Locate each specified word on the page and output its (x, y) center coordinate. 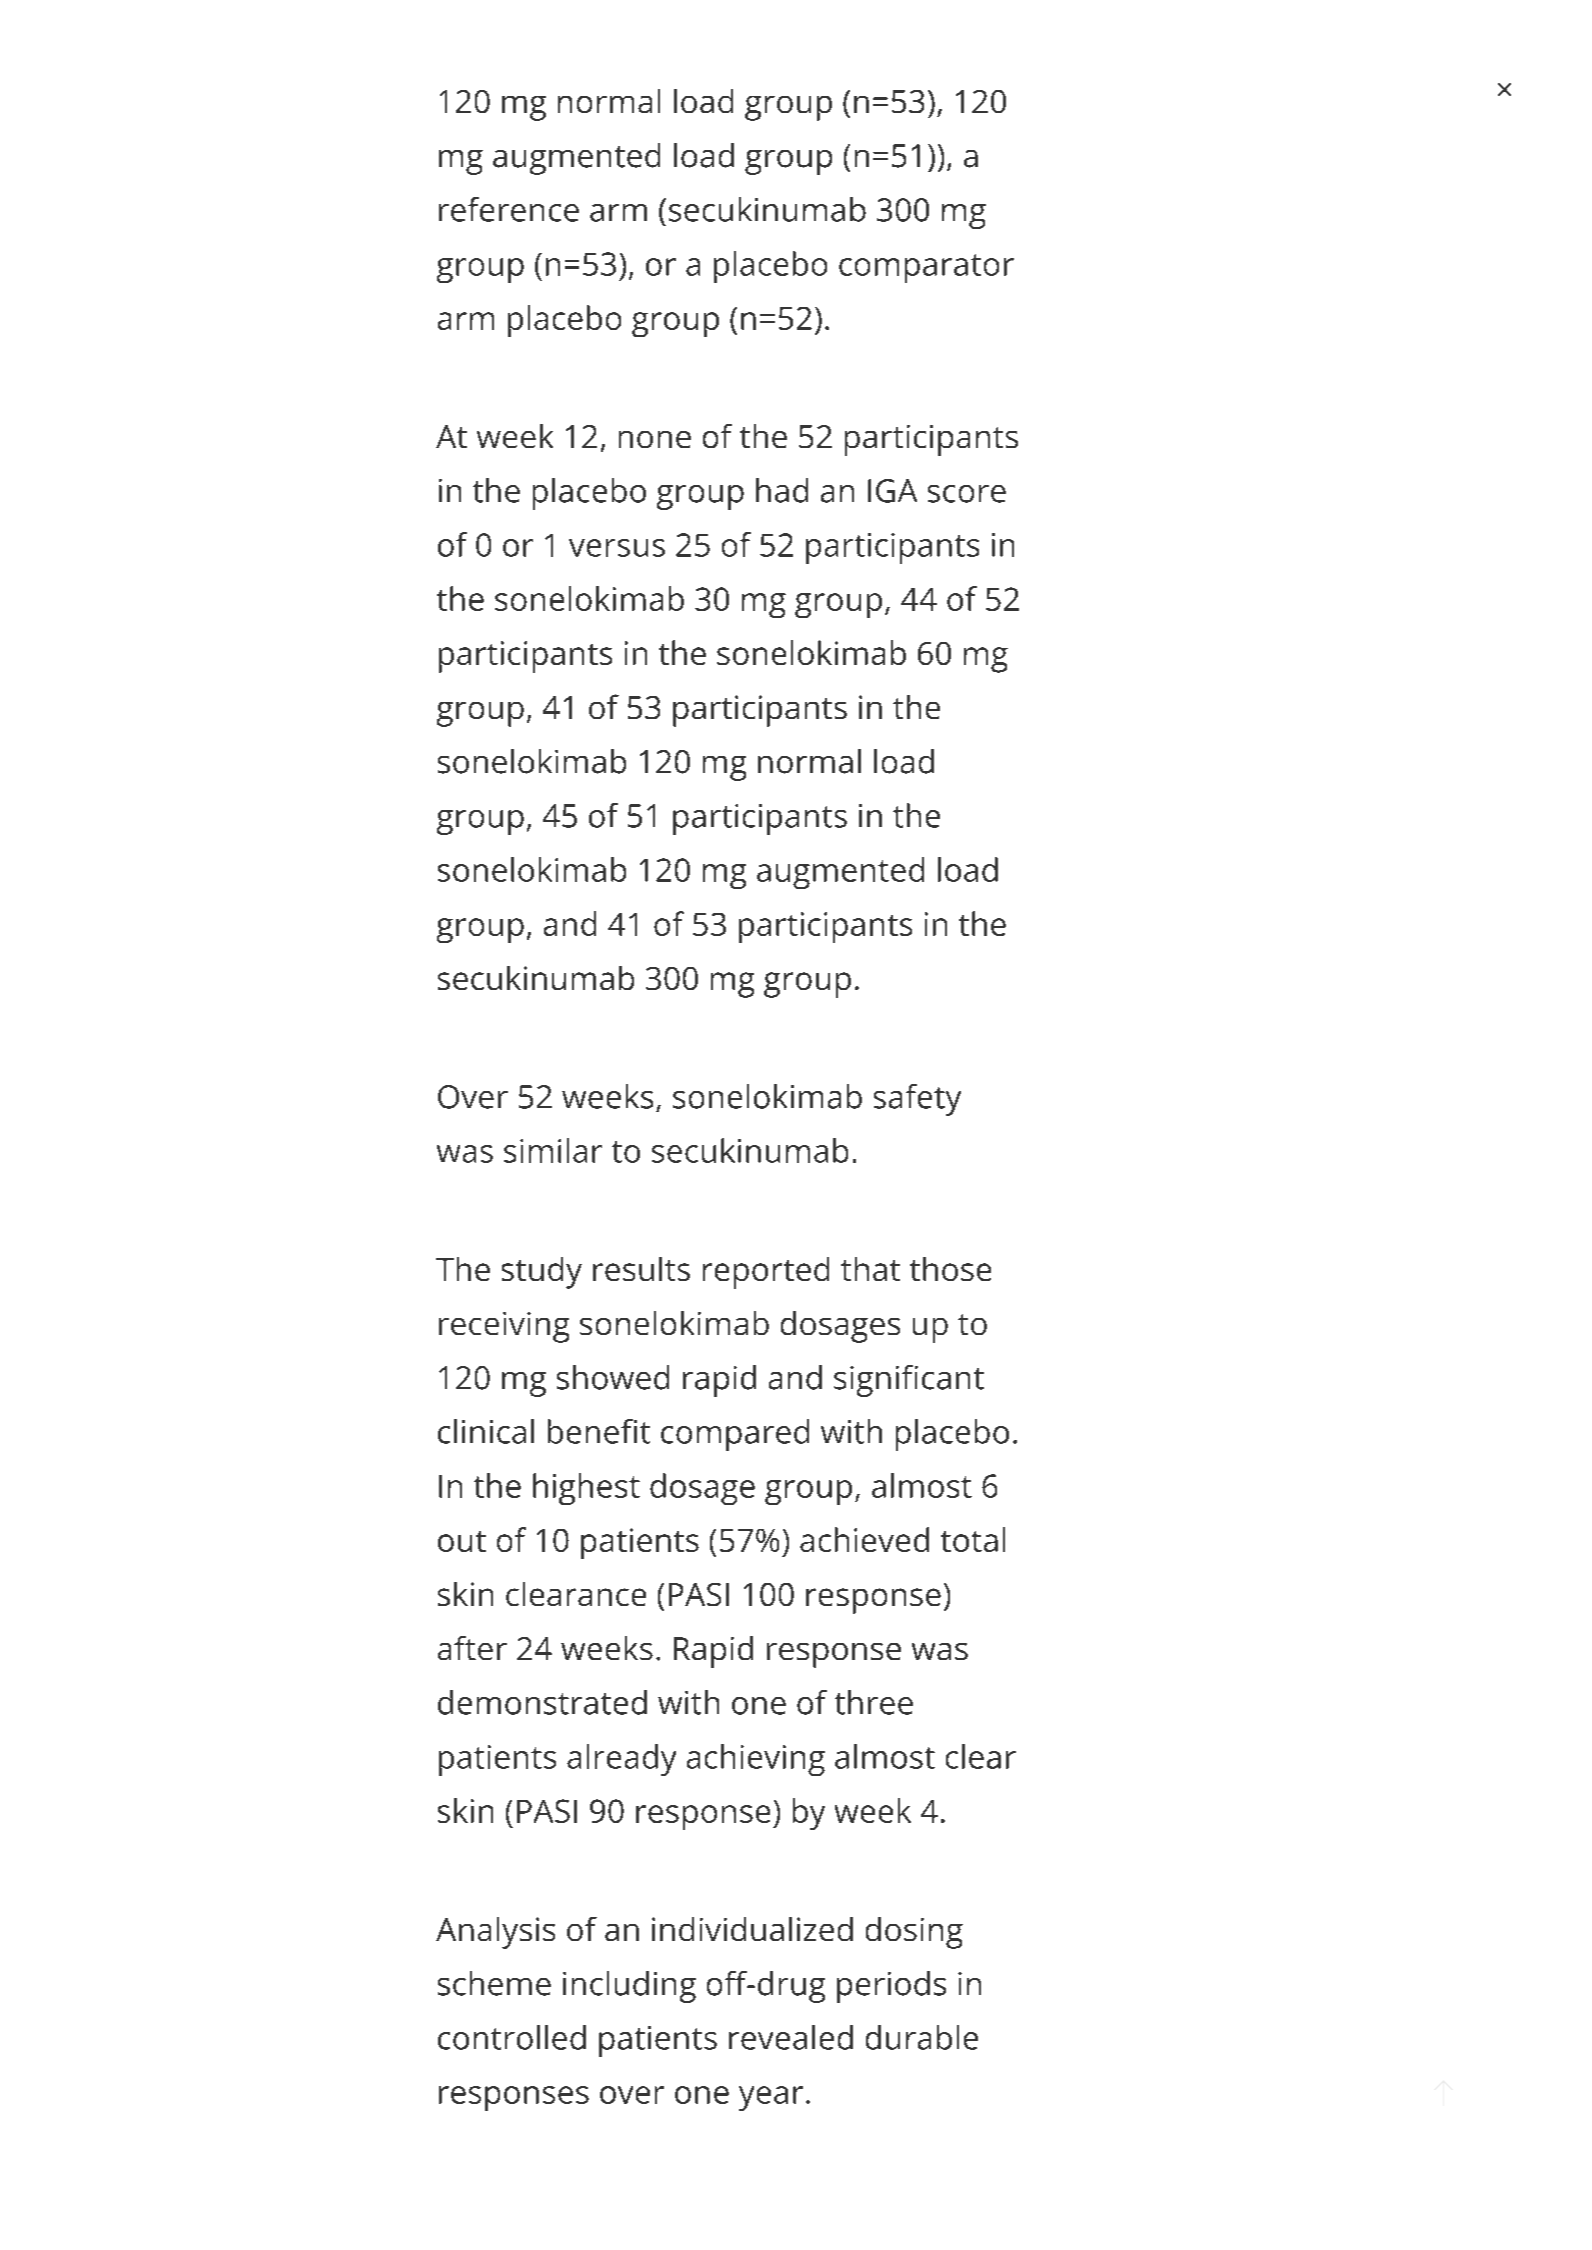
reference (509, 209)
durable (922, 2037)
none (655, 439)
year (771, 2098)
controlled (512, 2037)
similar (553, 1150)
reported (766, 1273)
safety (917, 1100)
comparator (926, 268)
